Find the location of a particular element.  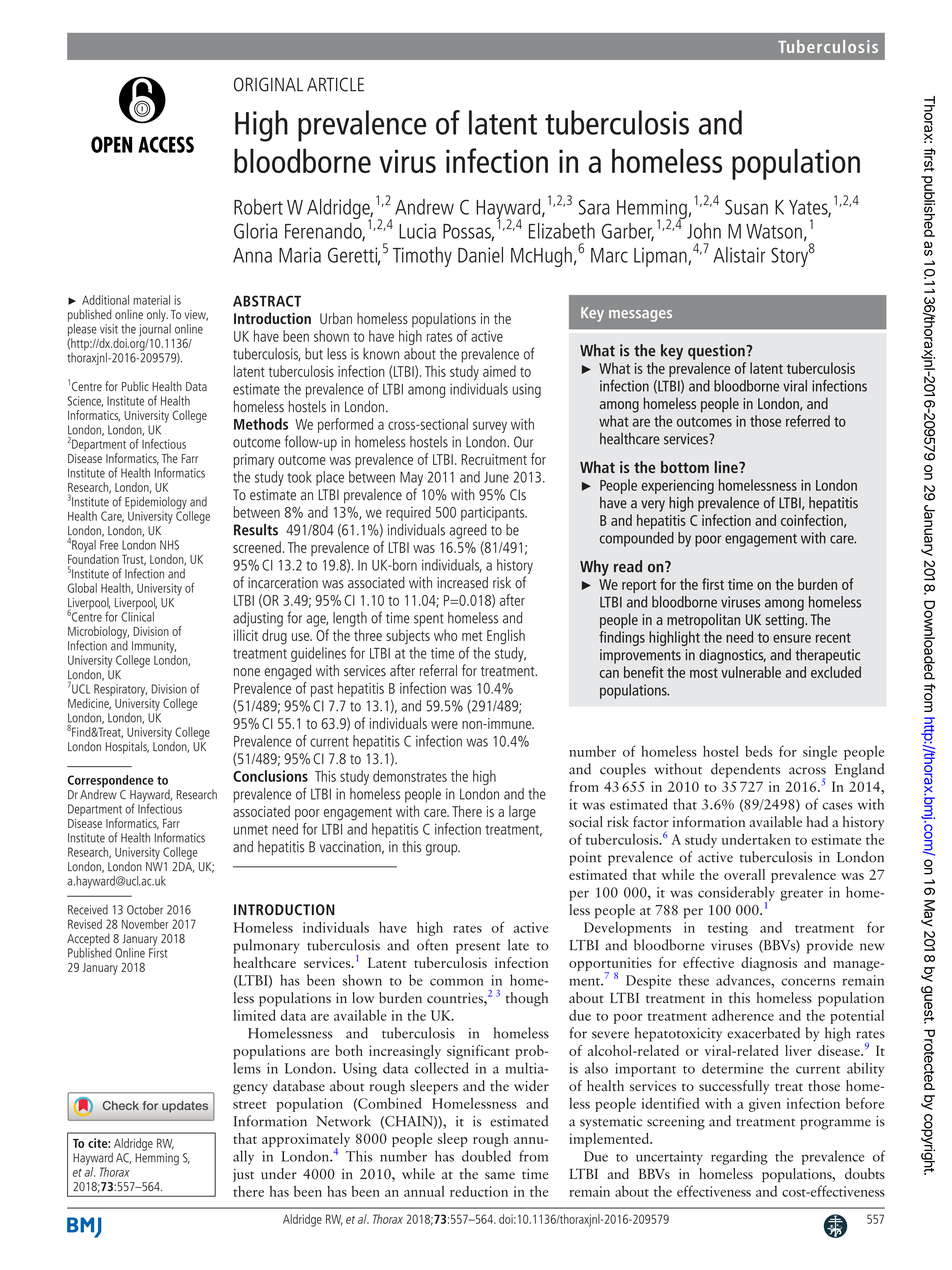

Susan is located at coordinates (746, 207).
